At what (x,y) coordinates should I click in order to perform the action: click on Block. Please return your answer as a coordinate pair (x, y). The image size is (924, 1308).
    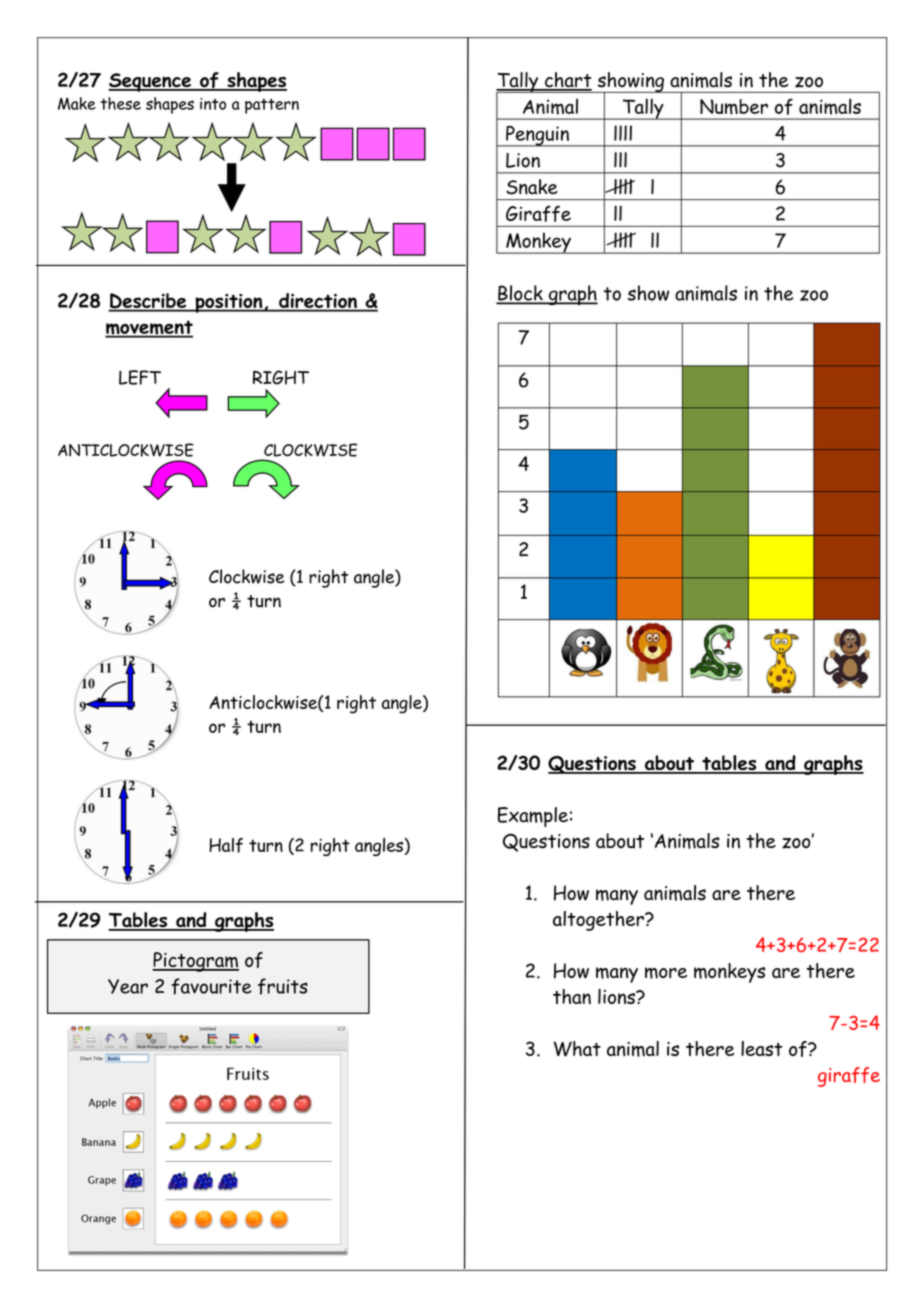
    Looking at the image, I should click on (521, 294).
